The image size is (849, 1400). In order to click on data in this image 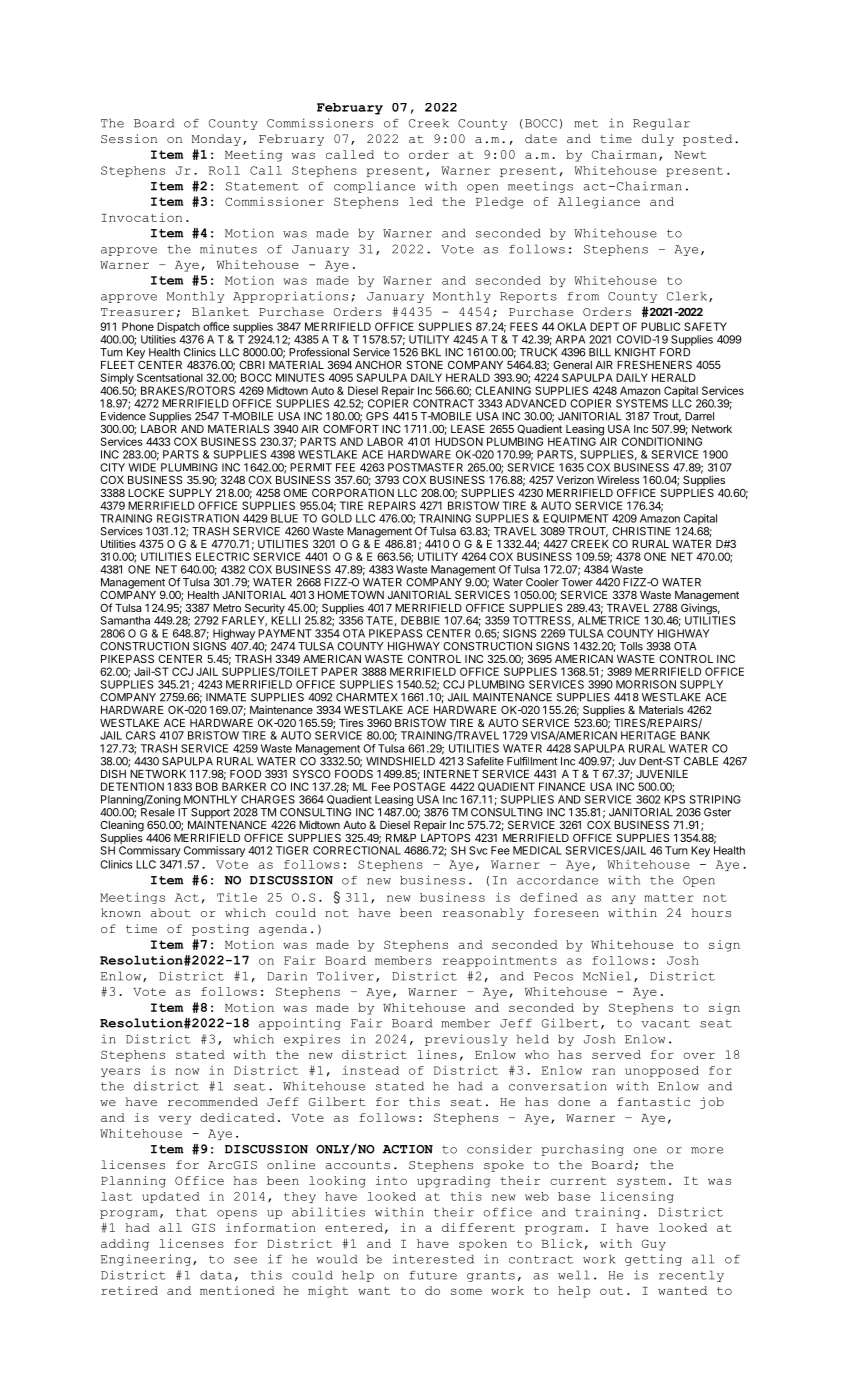, I will do `click(216, 1275)`.
